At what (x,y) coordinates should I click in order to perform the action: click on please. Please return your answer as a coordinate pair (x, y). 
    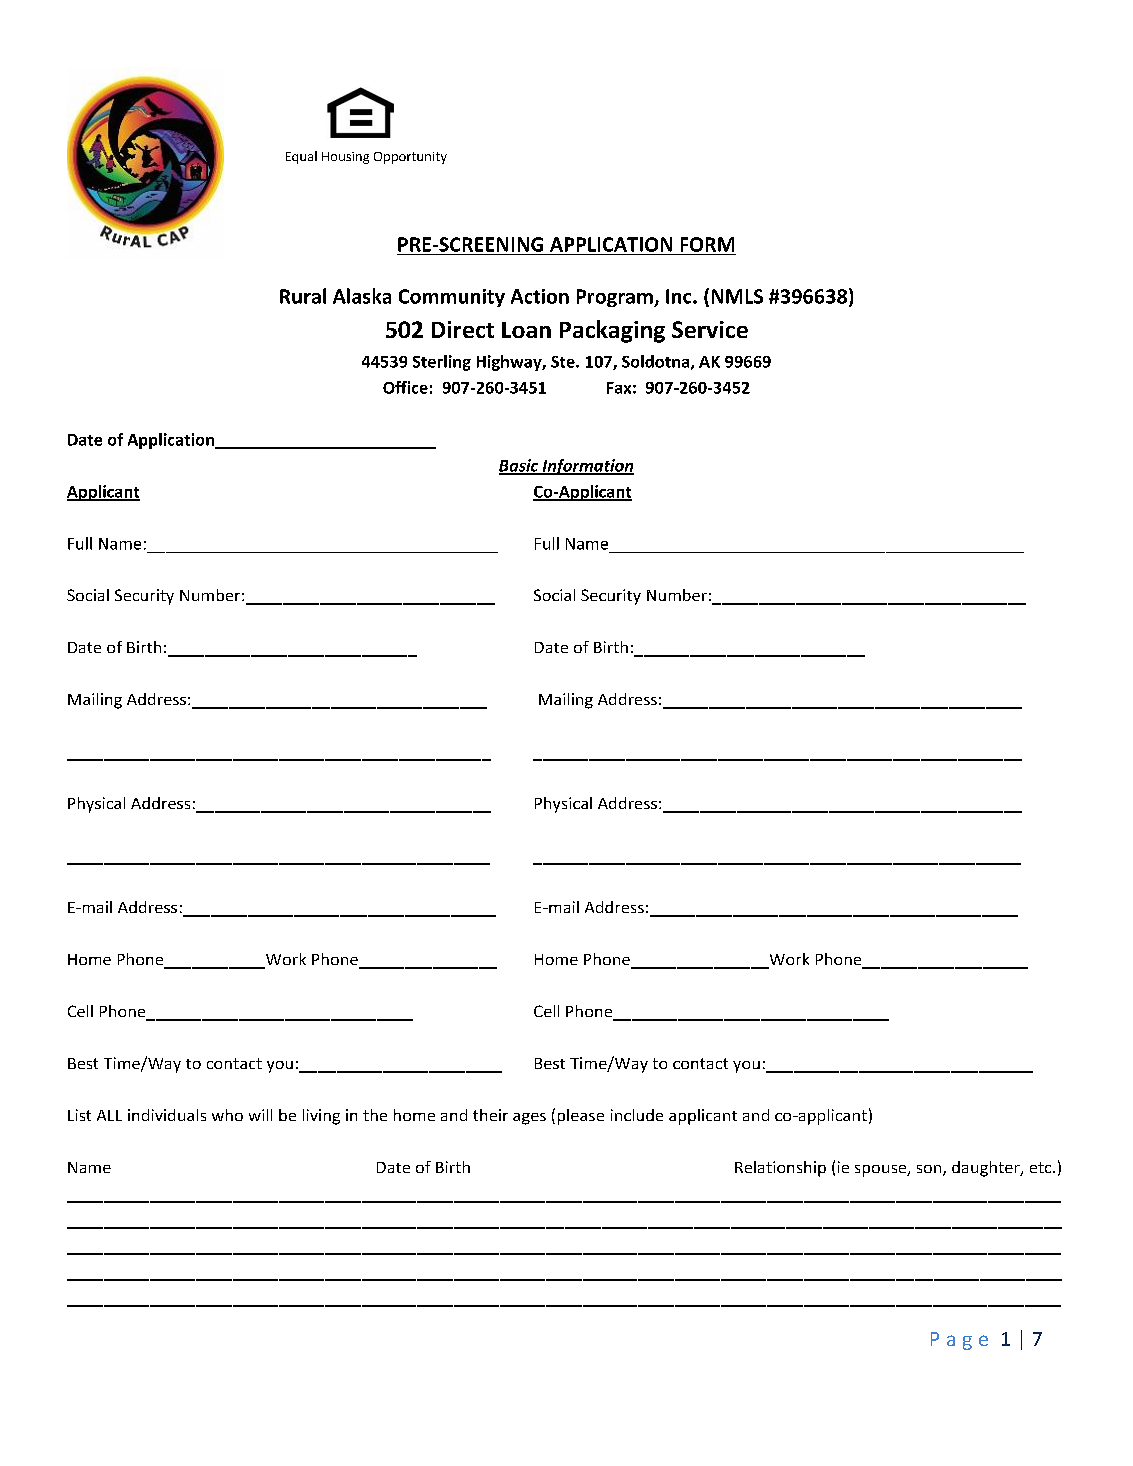
    Looking at the image, I should click on (581, 1117).
